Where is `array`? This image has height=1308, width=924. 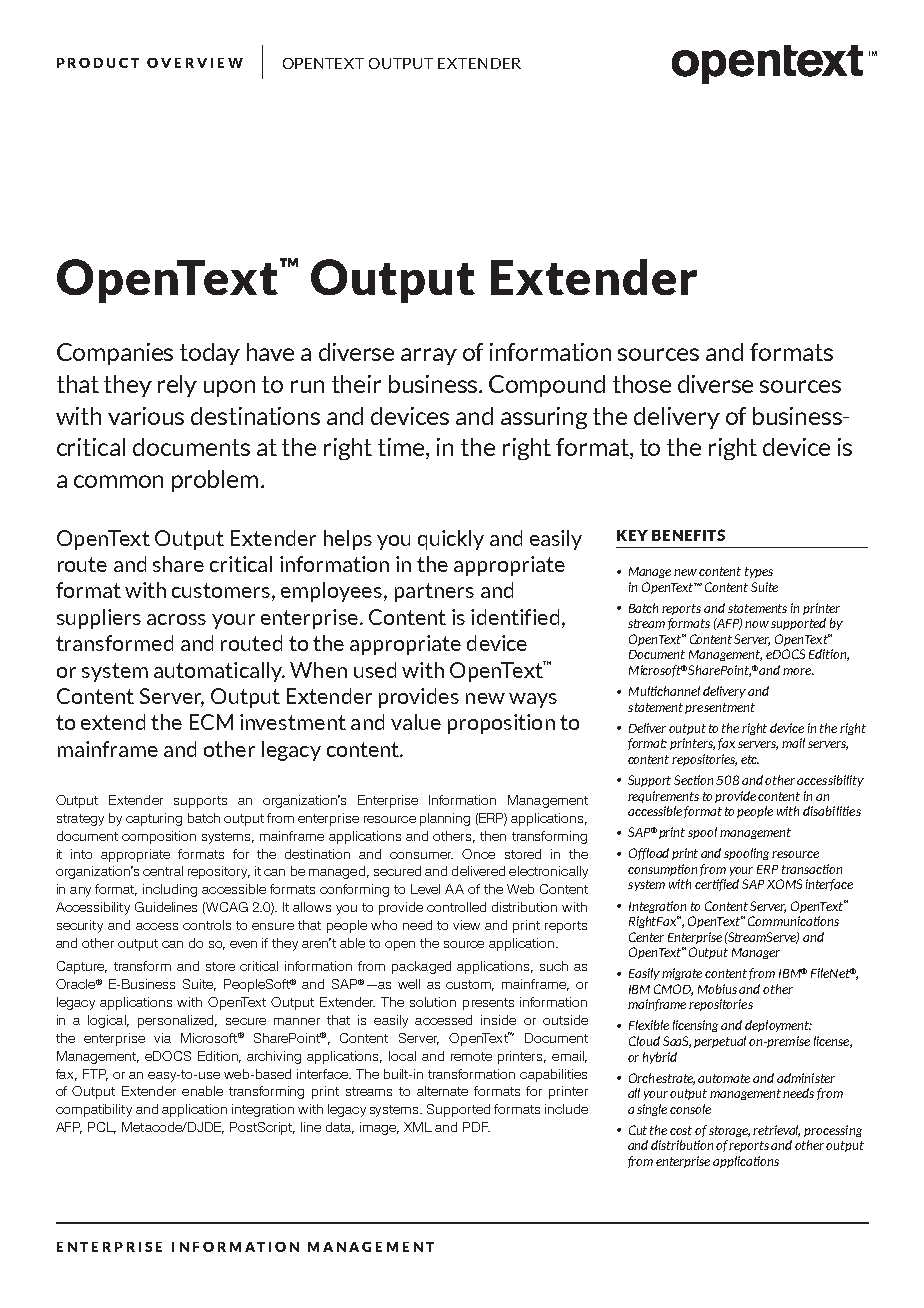 array is located at coordinates (429, 356).
